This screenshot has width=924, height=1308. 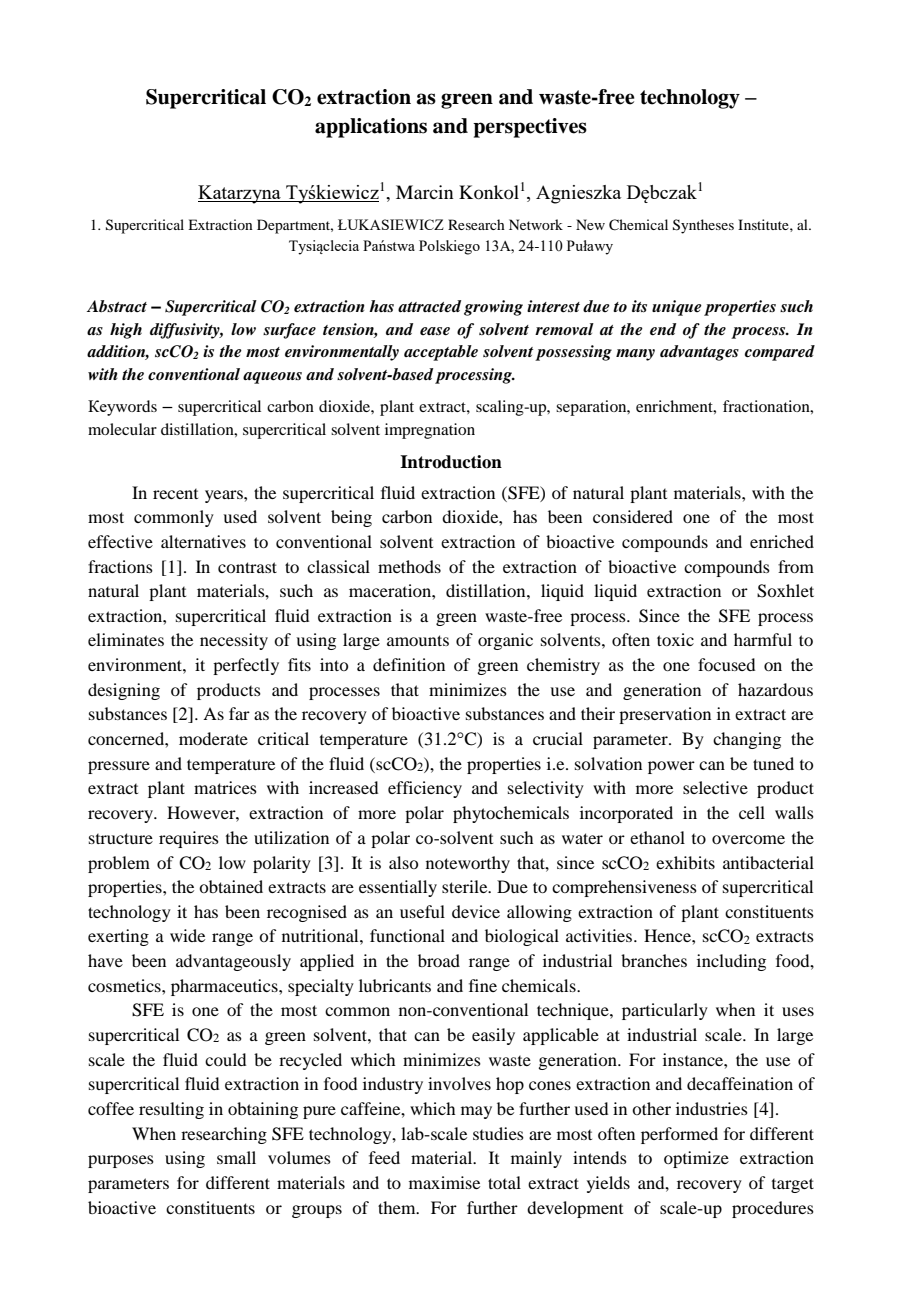 I want to click on small, so click(x=236, y=1157).
